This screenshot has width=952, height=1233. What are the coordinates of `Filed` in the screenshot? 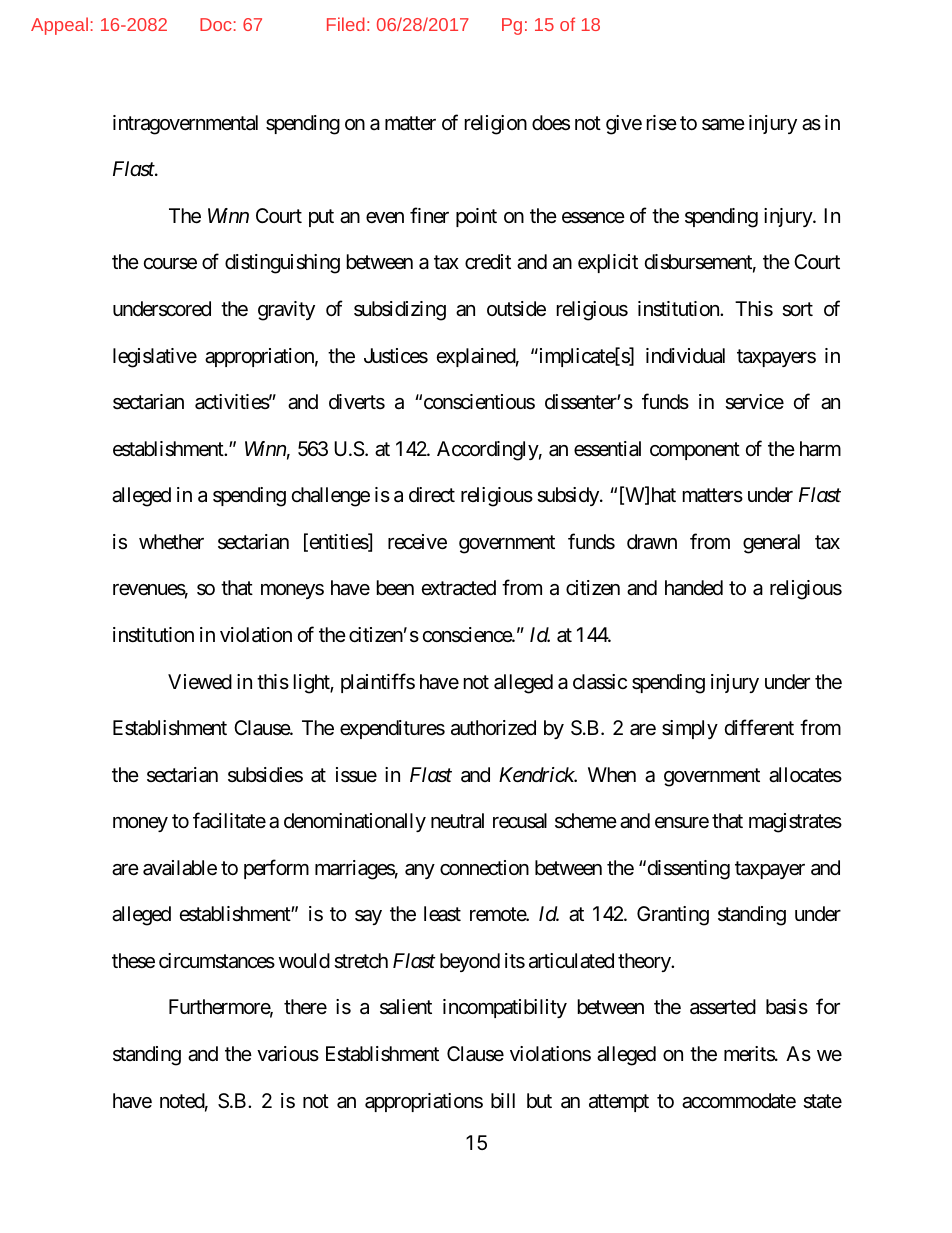 It's located at (346, 24).
